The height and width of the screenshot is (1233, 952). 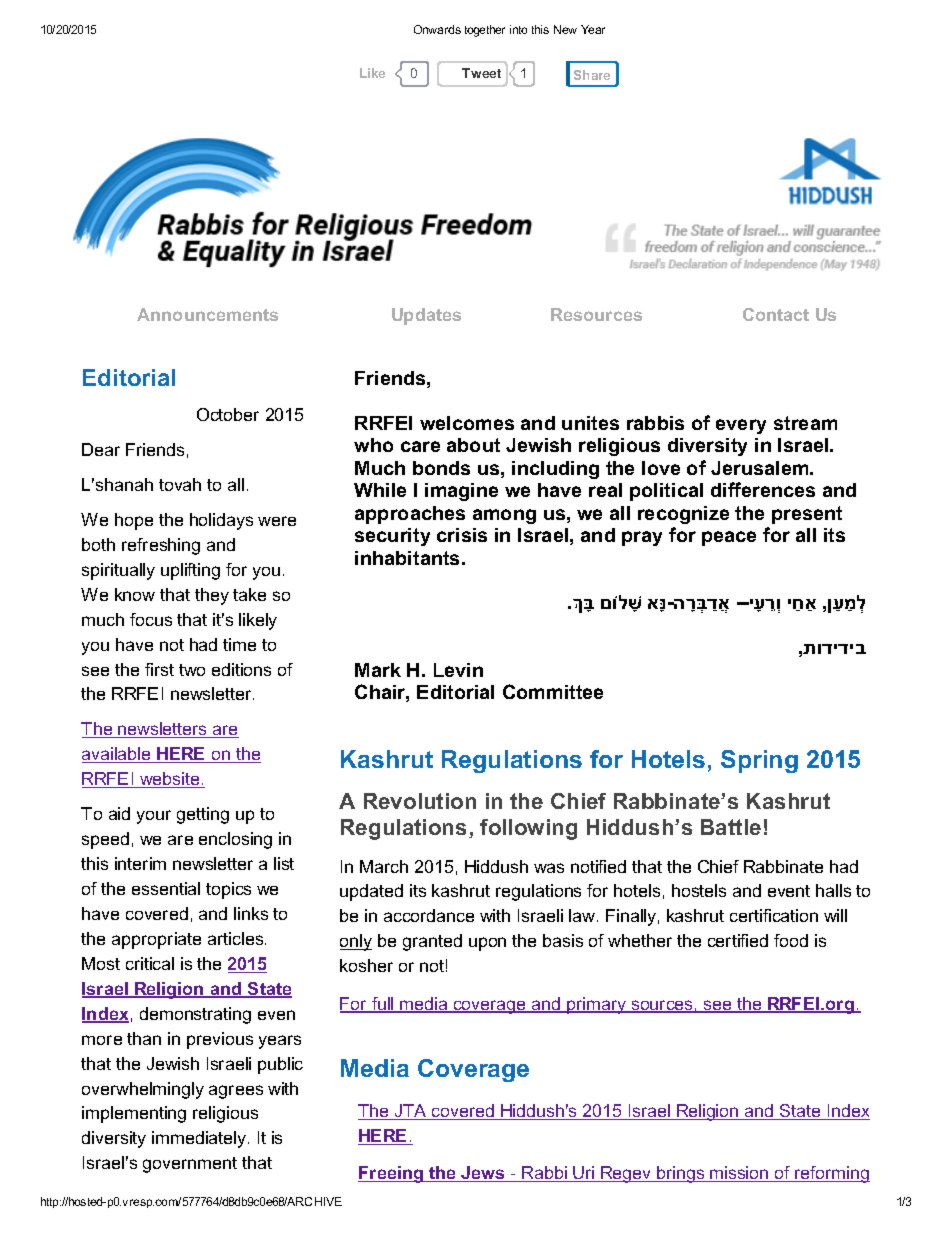 I want to click on Onwards, so click(x=437, y=29).
